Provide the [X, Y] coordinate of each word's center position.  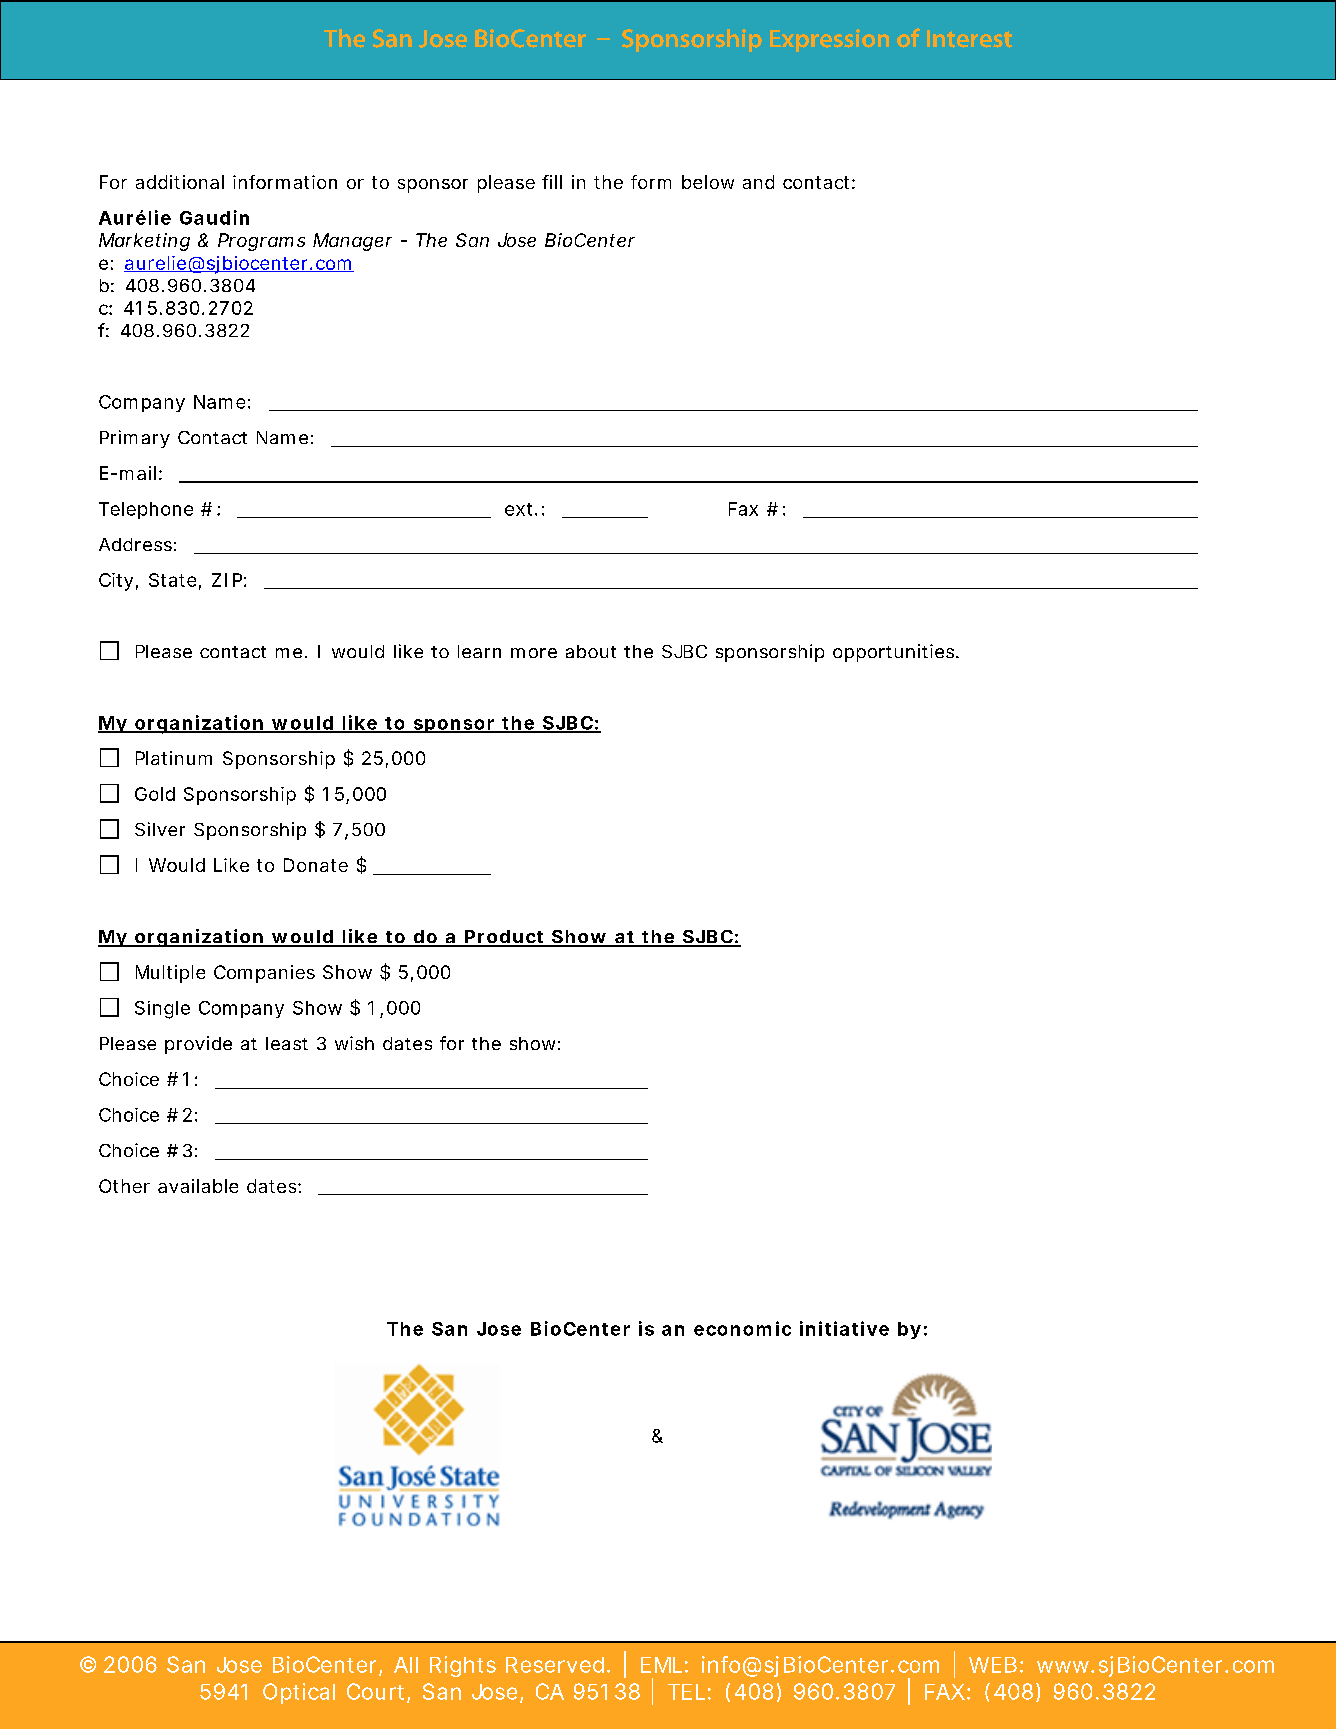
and [758, 182]
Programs [261, 242]
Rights [463, 1666]
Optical [299, 1693]
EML [661, 1665]
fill [552, 182]
